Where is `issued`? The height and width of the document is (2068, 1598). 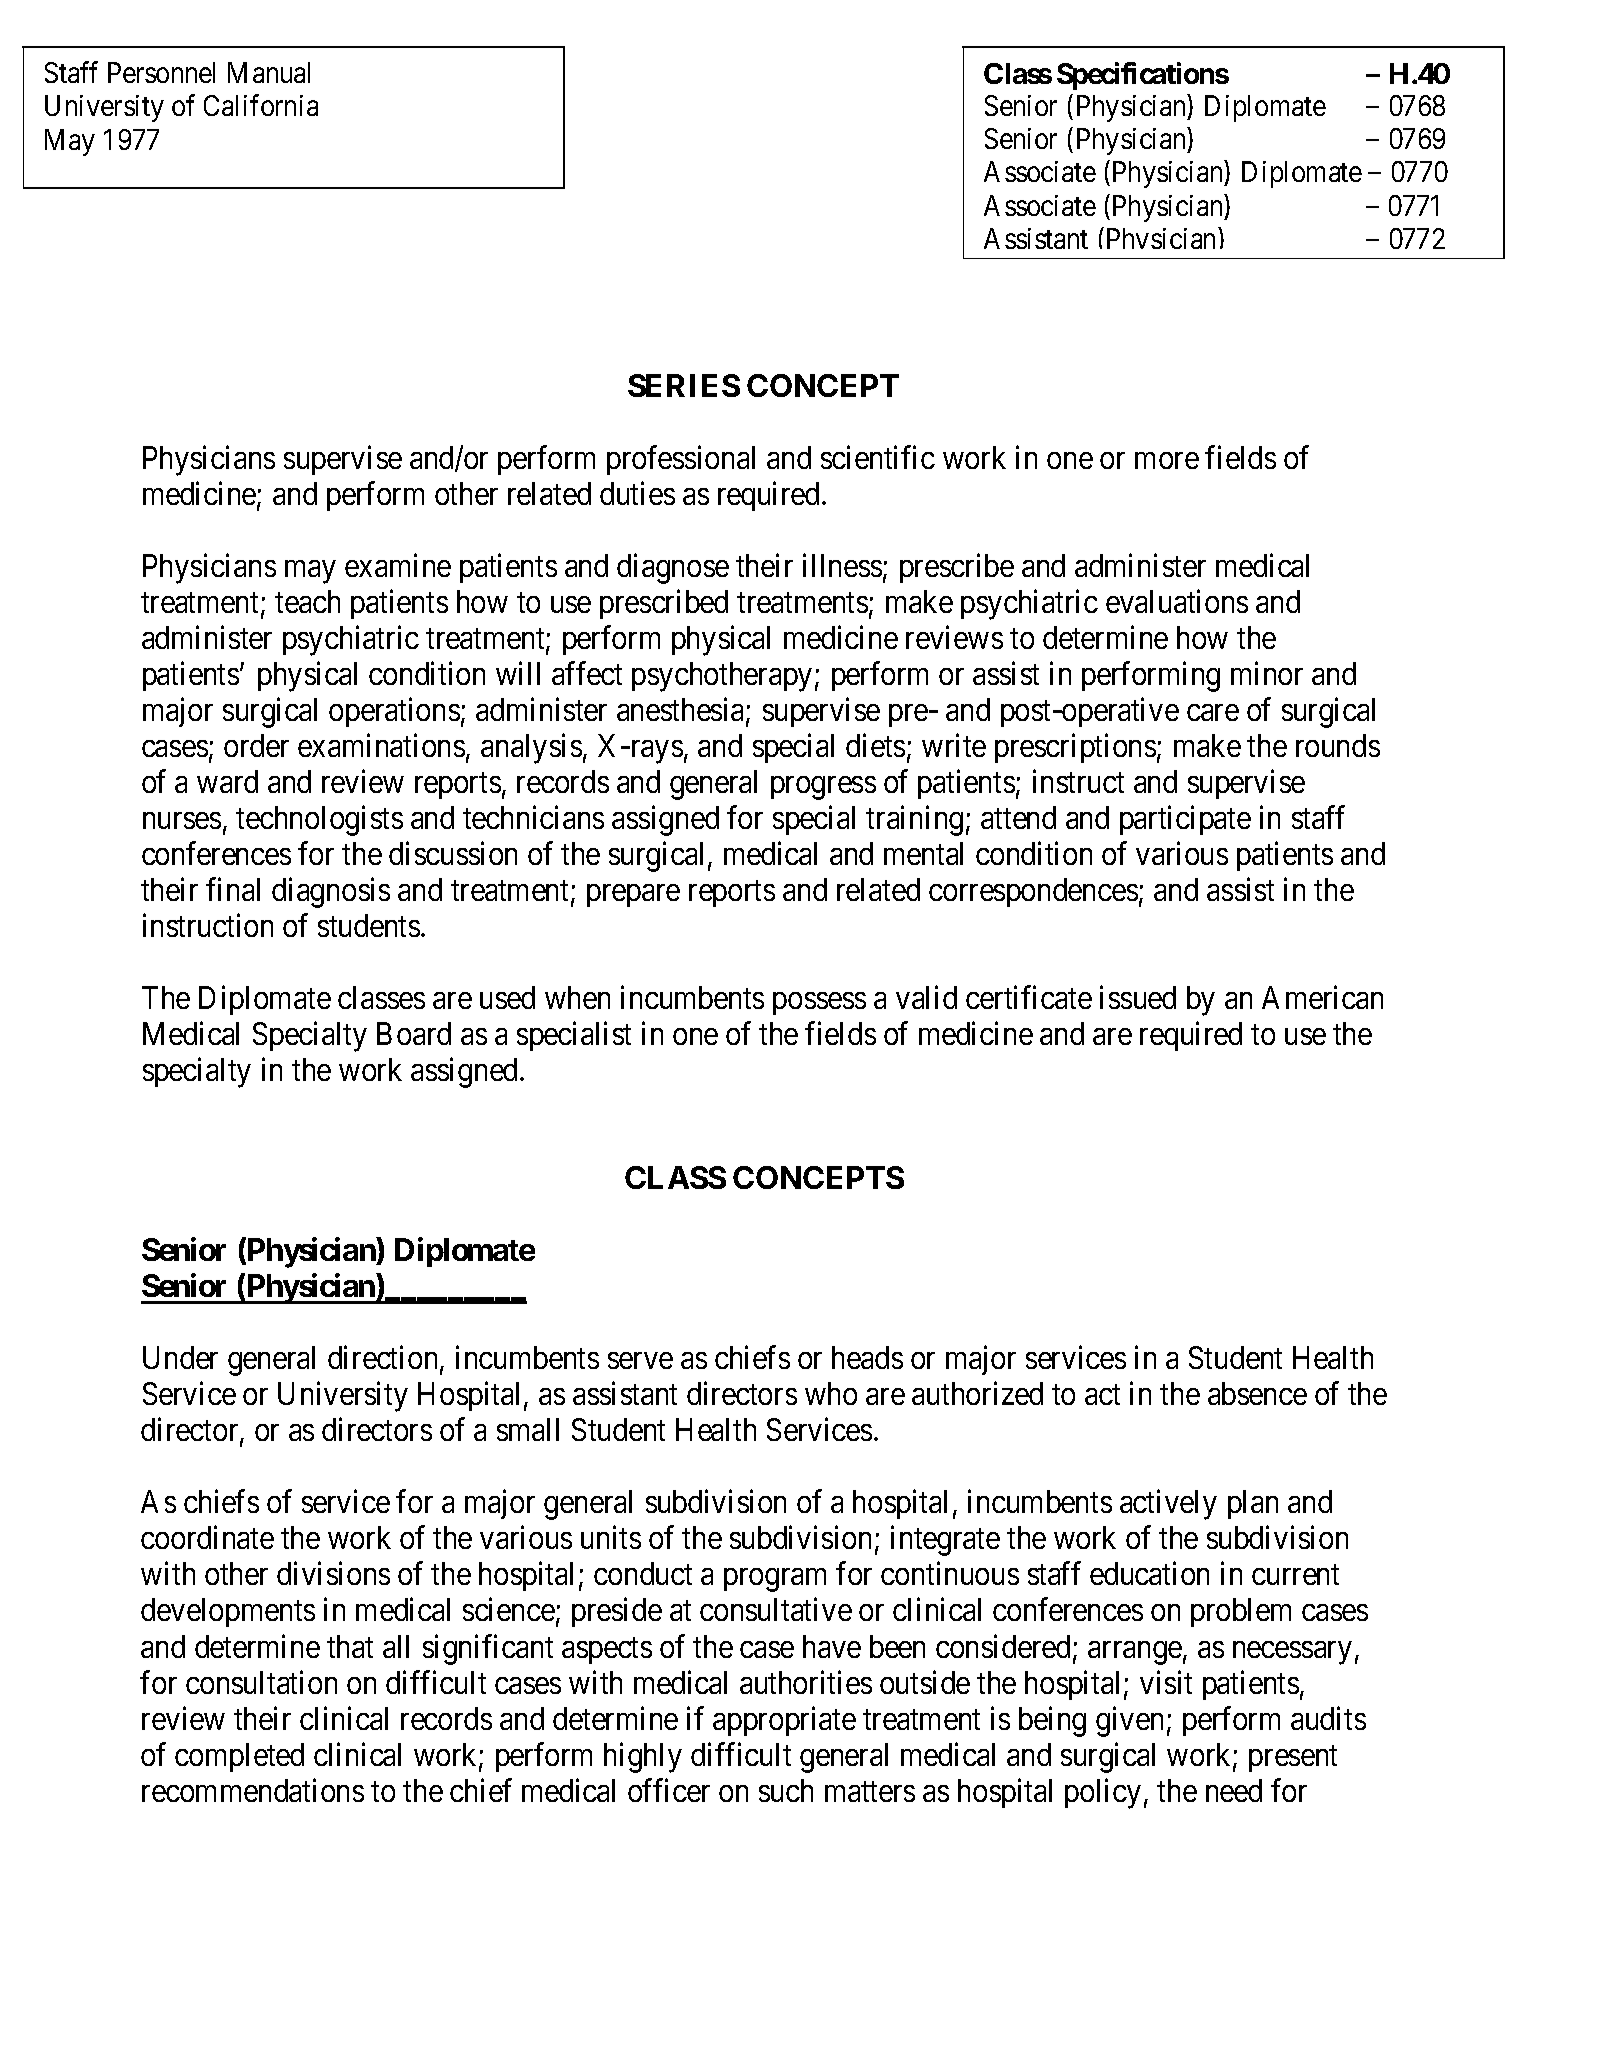 issued is located at coordinates (1138, 997).
